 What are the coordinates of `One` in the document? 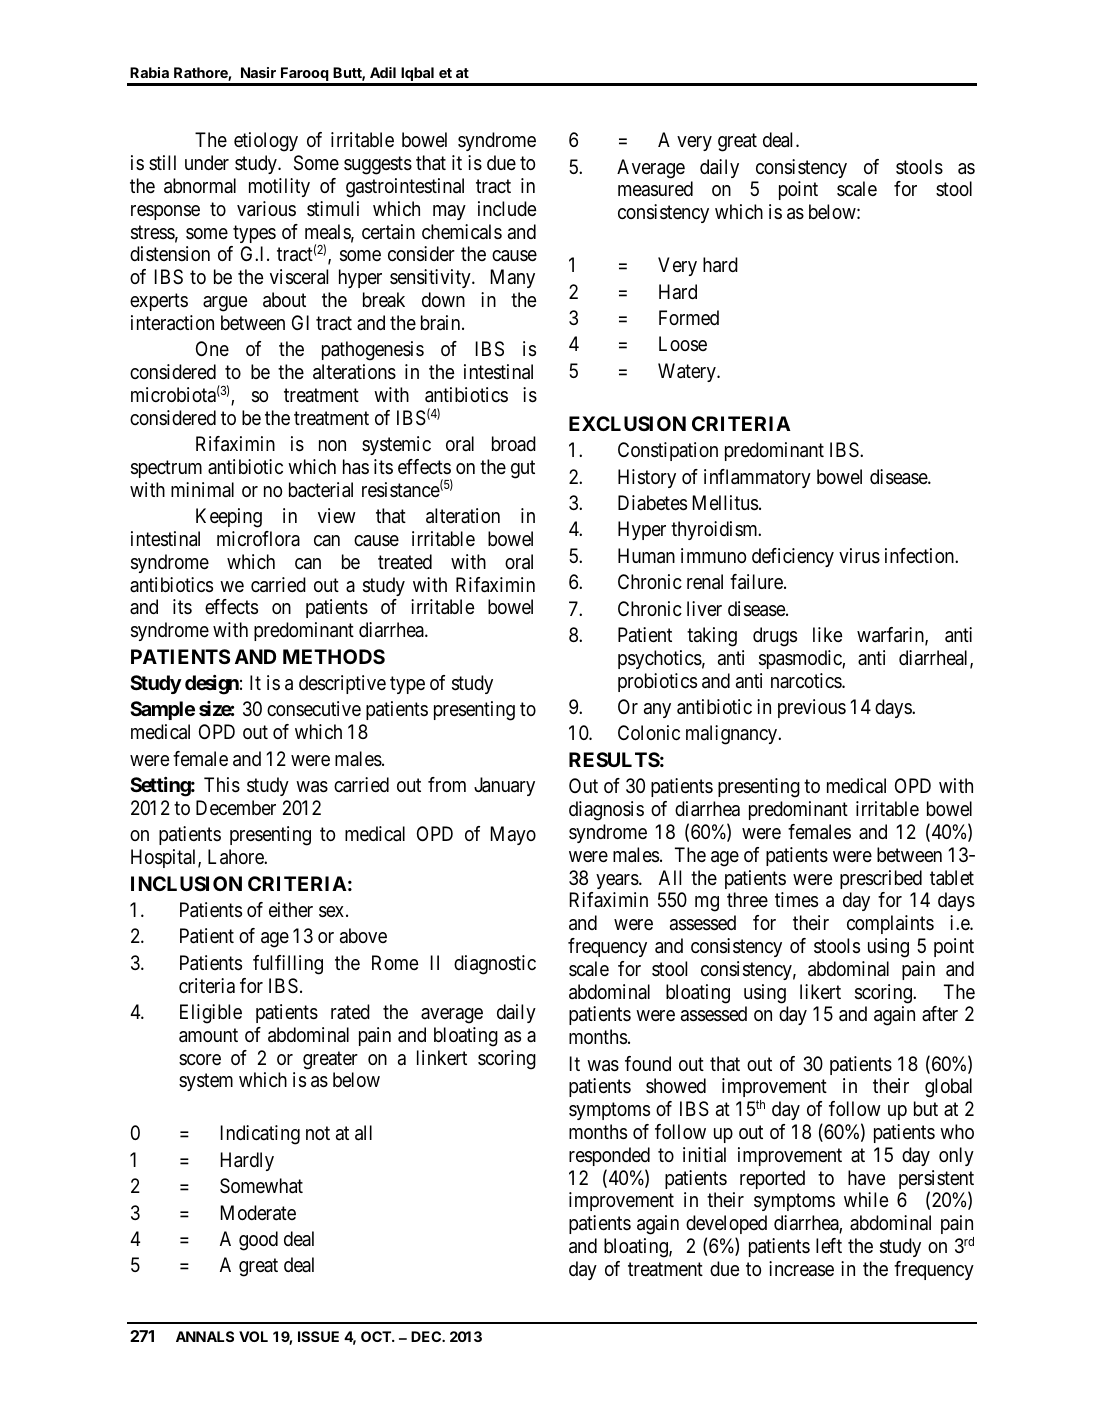 It's located at (212, 349).
